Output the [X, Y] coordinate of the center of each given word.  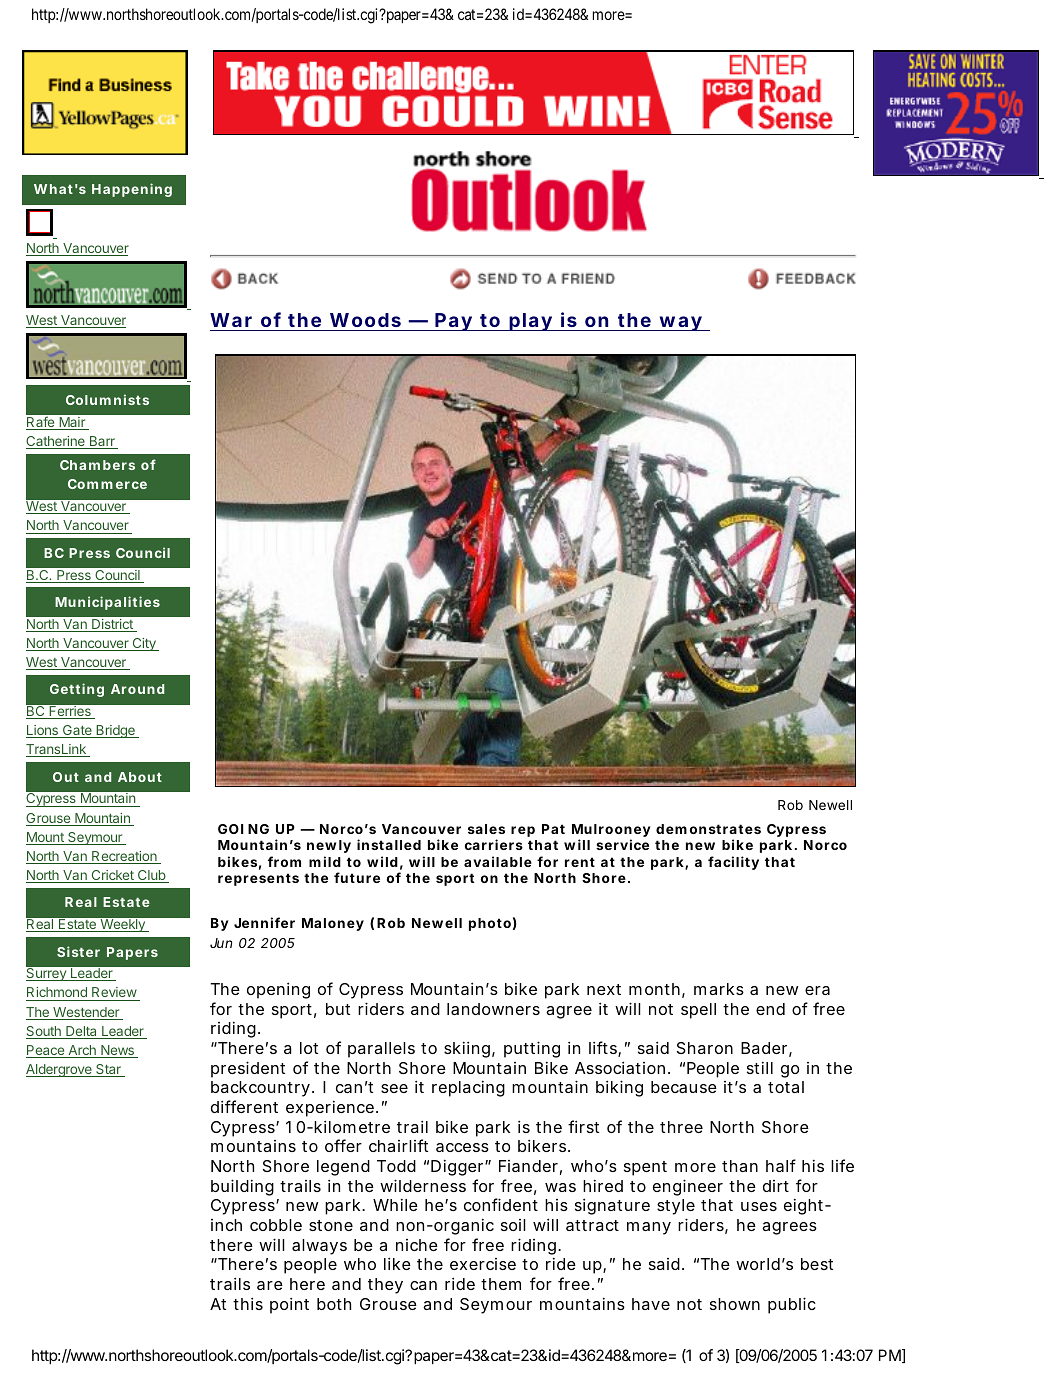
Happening [132, 190]
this [248, 1303]
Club [151, 876]
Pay [453, 322]
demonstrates [708, 829]
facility [733, 863]
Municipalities [107, 603]
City [144, 644]
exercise [483, 1264]
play [530, 322]
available [498, 861]
